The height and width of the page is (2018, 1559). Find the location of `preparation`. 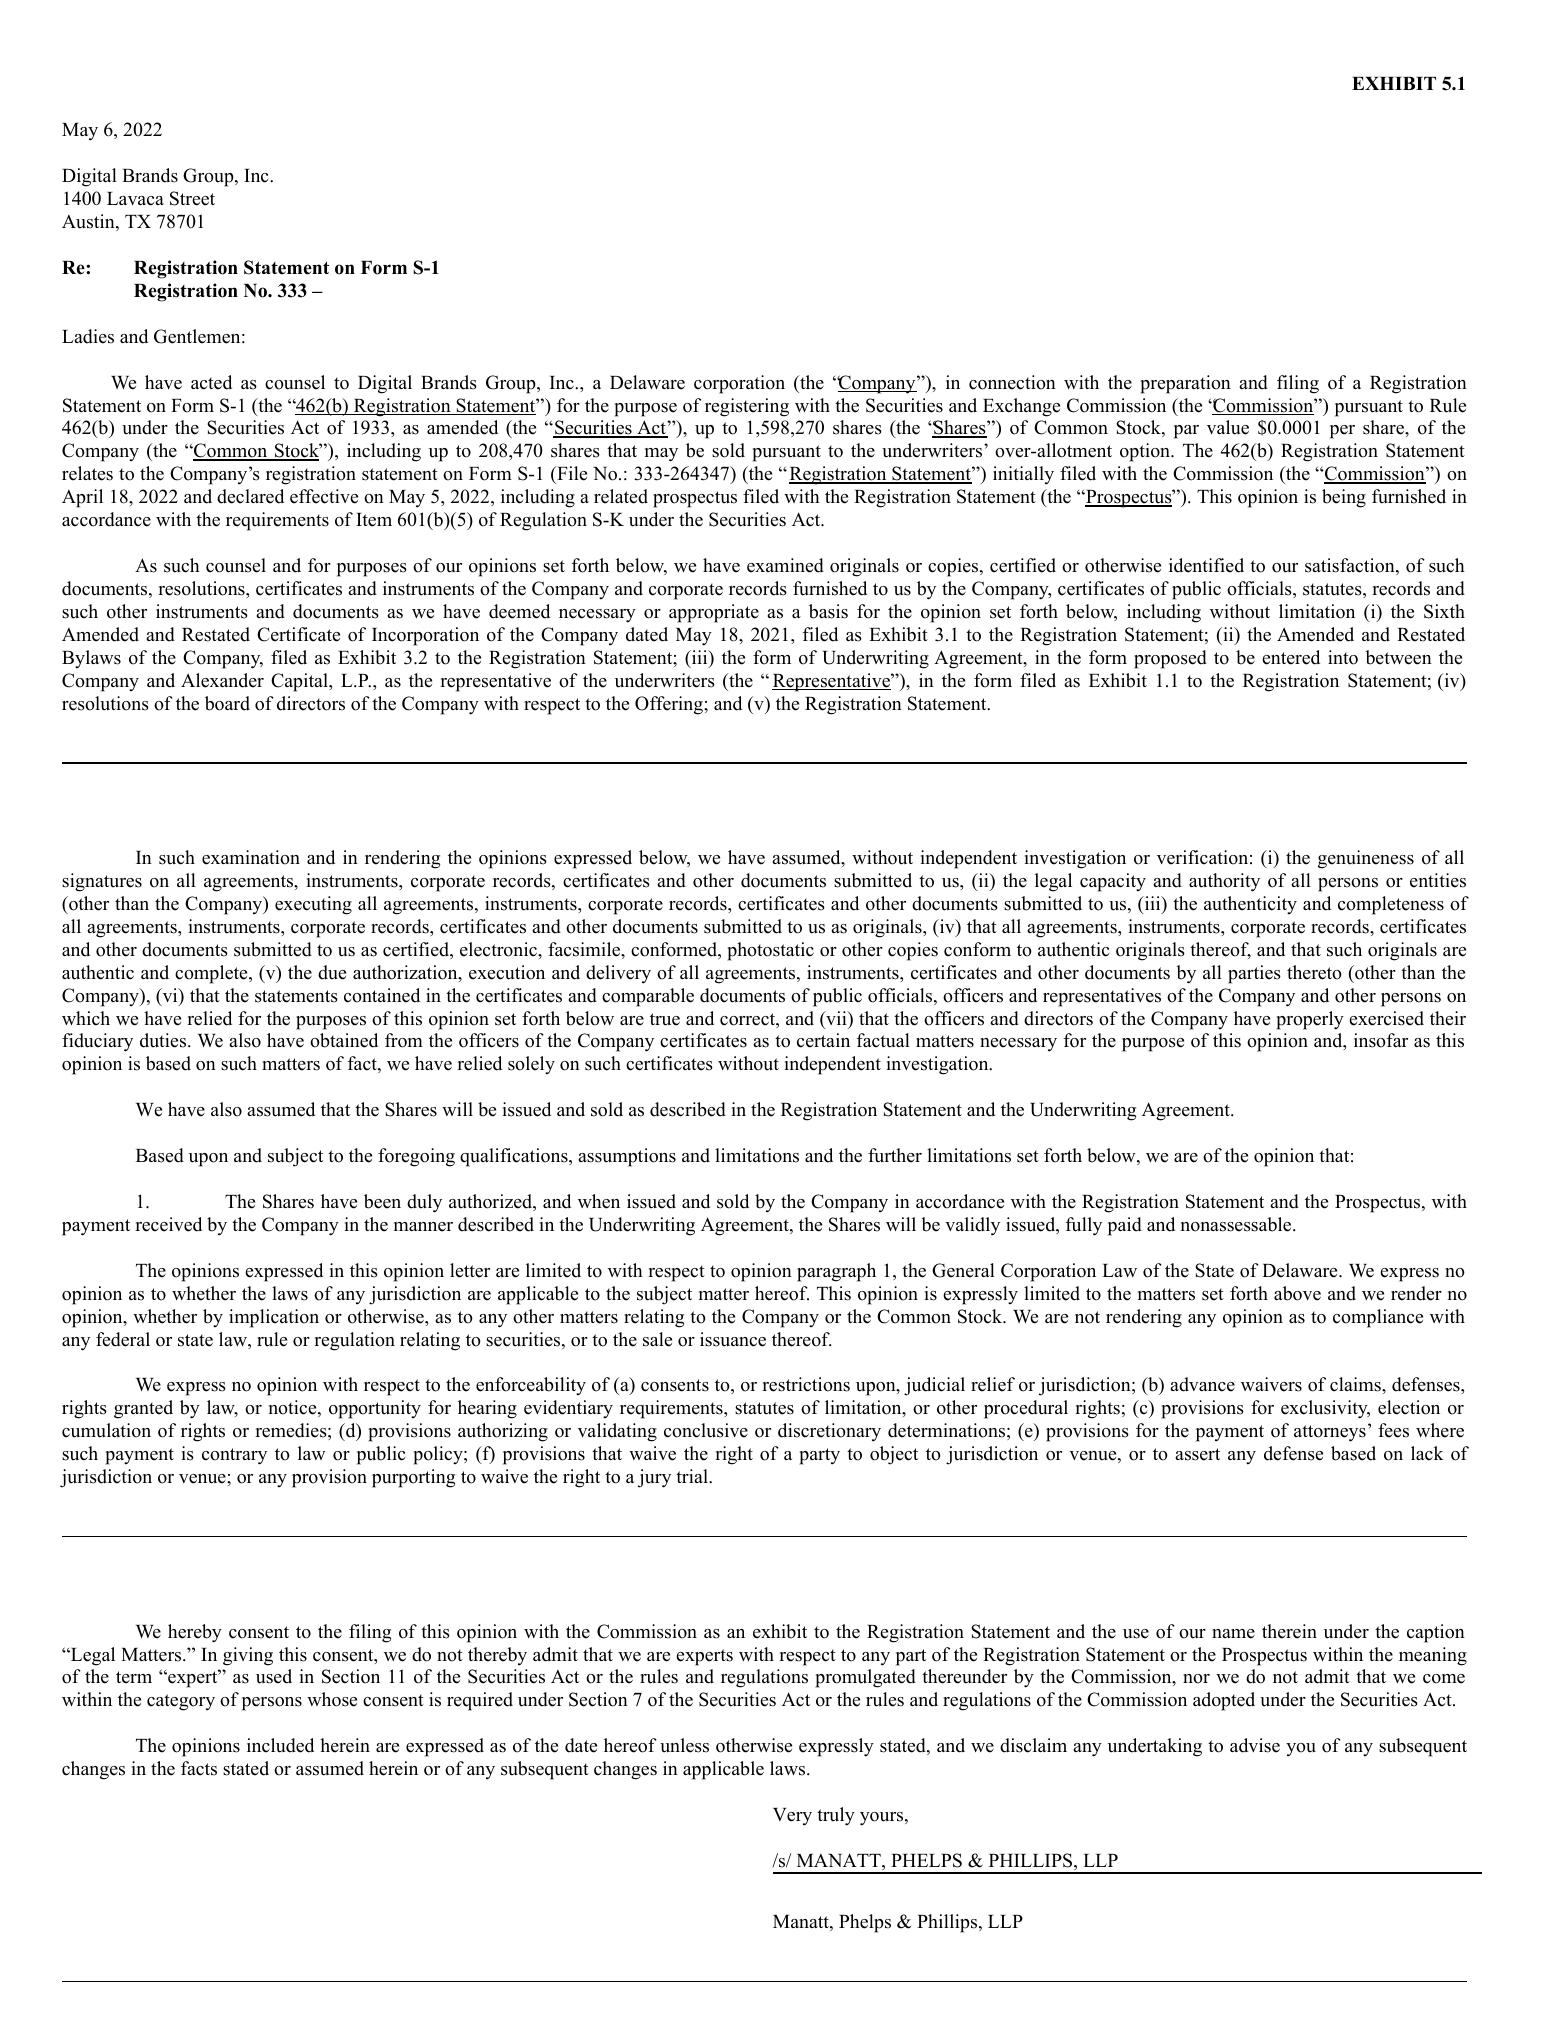

preparation is located at coordinates (1185, 384).
